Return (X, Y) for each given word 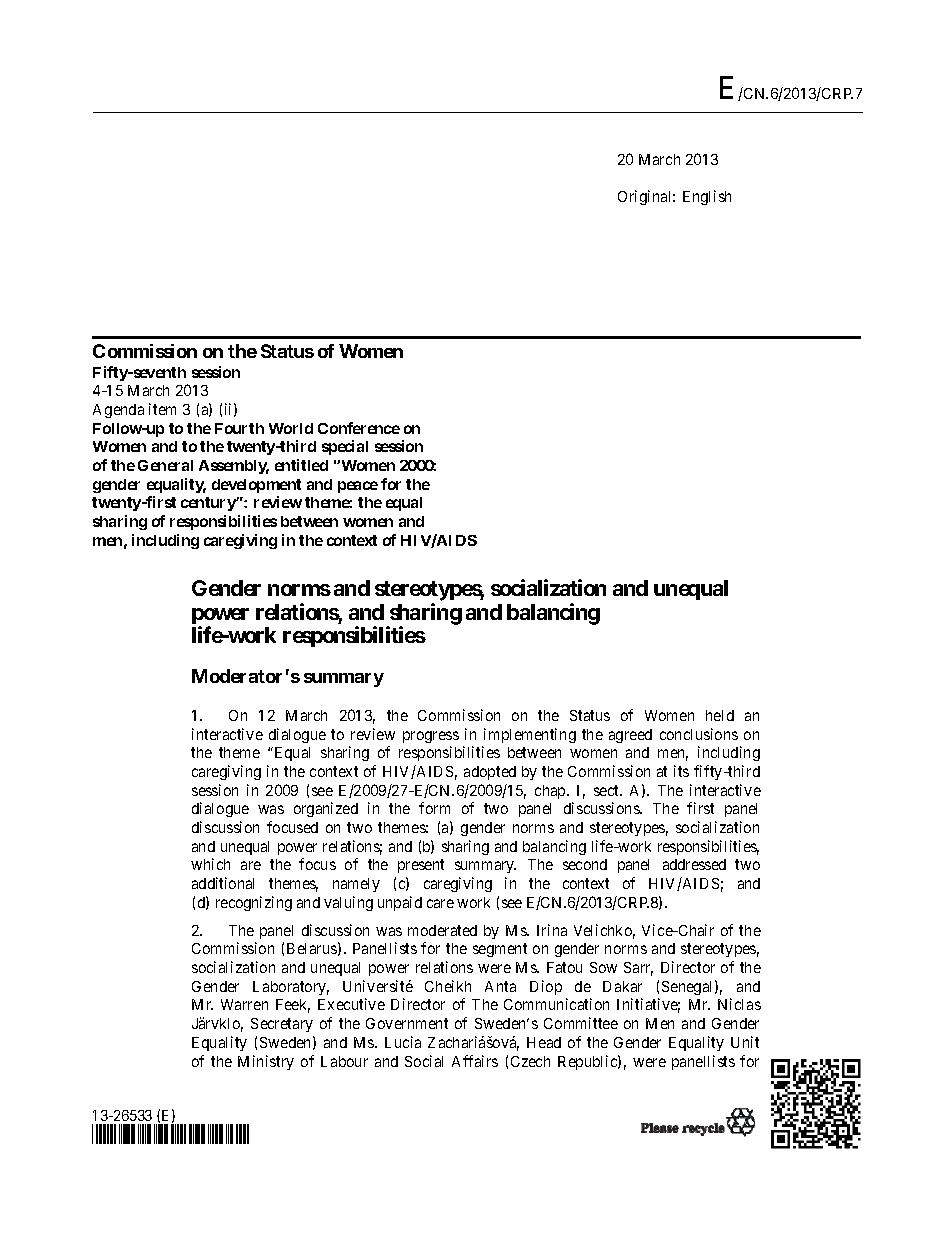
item (162, 409)
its (681, 771)
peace (358, 487)
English (707, 197)
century (209, 504)
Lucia (403, 1042)
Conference (359, 428)
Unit (745, 1042)
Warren (244, 1004)
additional (223, 883)
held (720, 715)
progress (431, 737)
